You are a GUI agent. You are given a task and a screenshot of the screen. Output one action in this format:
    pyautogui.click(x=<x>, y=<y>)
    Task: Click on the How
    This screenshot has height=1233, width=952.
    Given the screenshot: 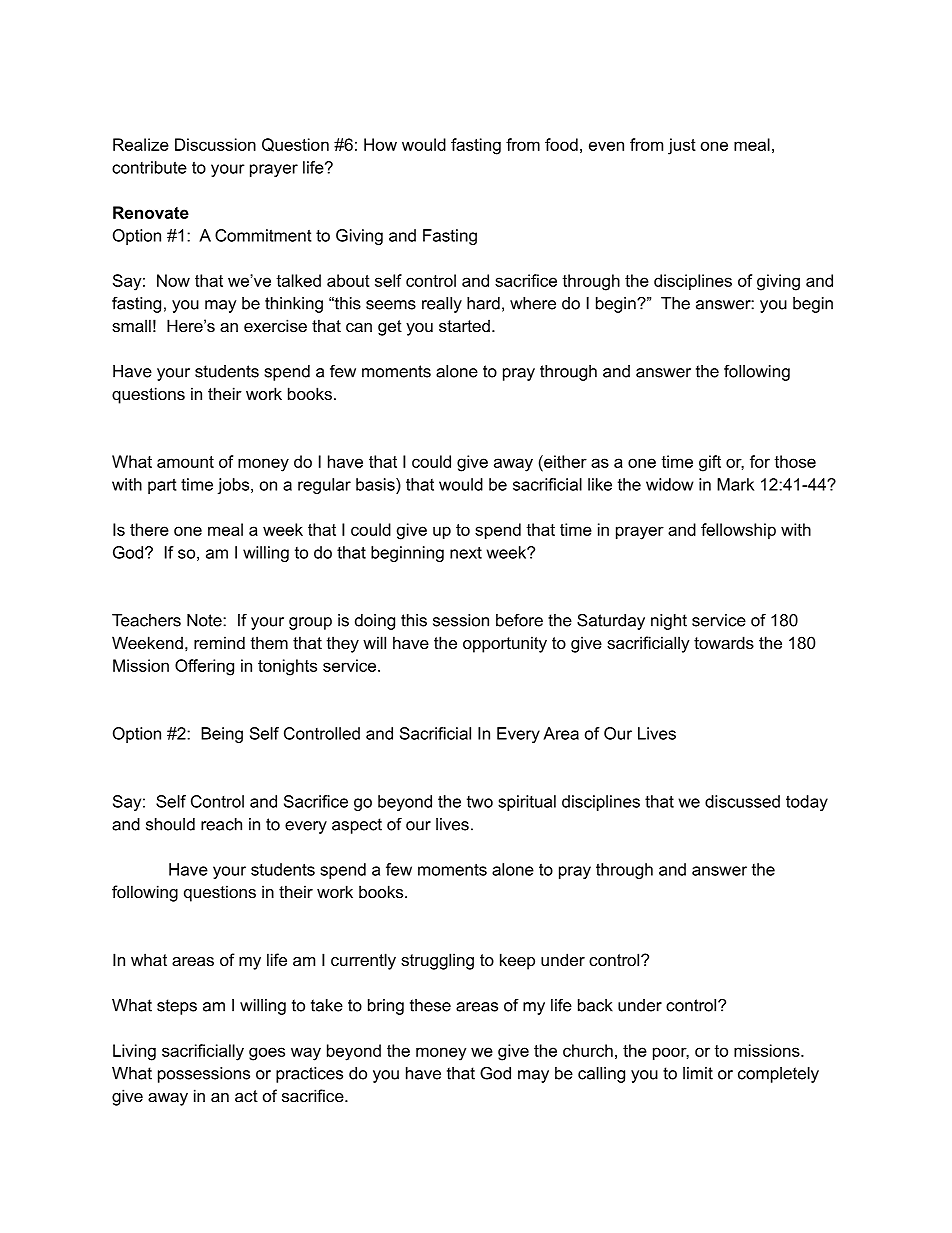 What is the action you would take?
    pyautogui.click(x=380, y=144)
